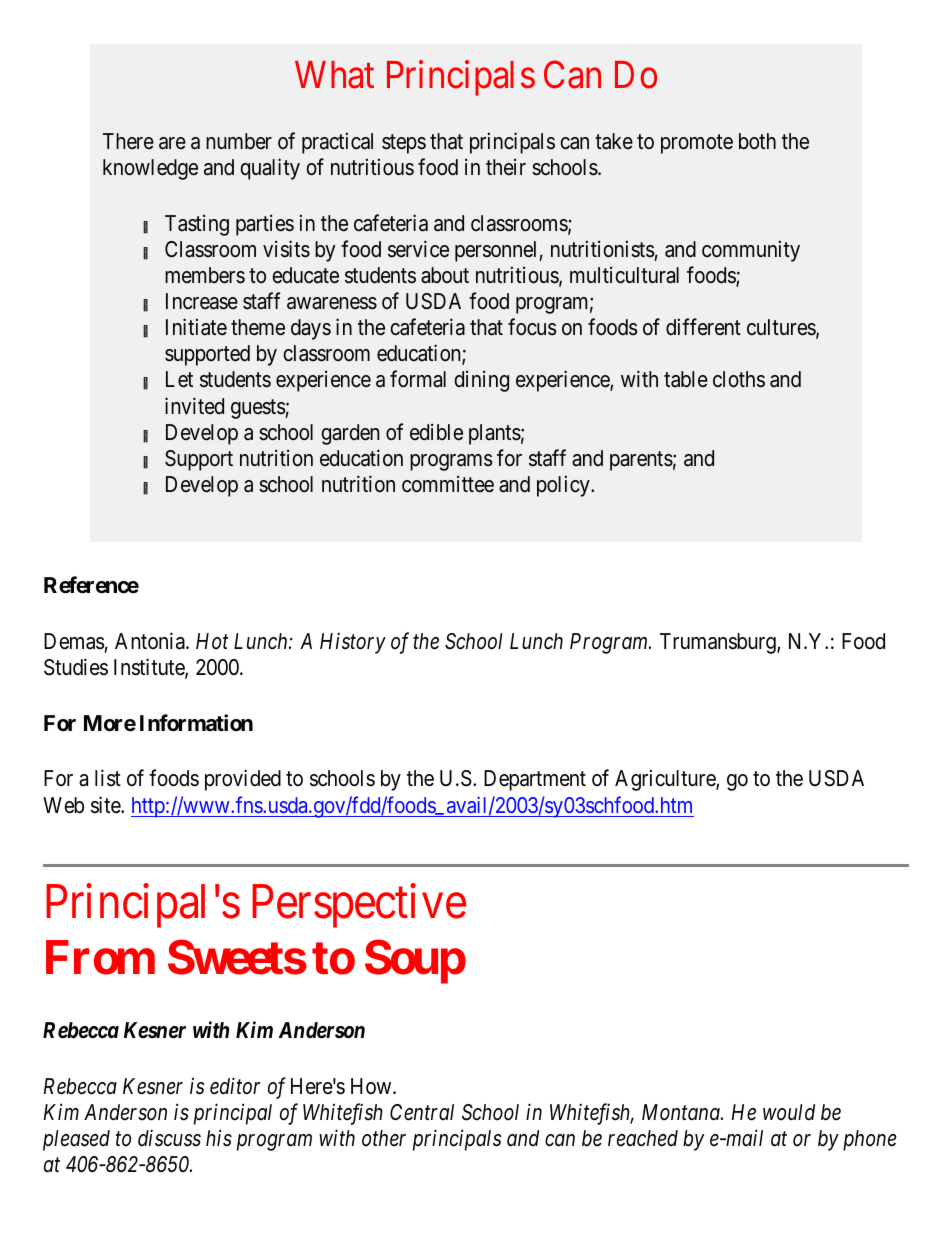 The height and width of the screenshot is (1233, 952). What do you see at coordinates (151, 641) in the screenshot?
I see `Antonia` at bounding box center [151, 641].
